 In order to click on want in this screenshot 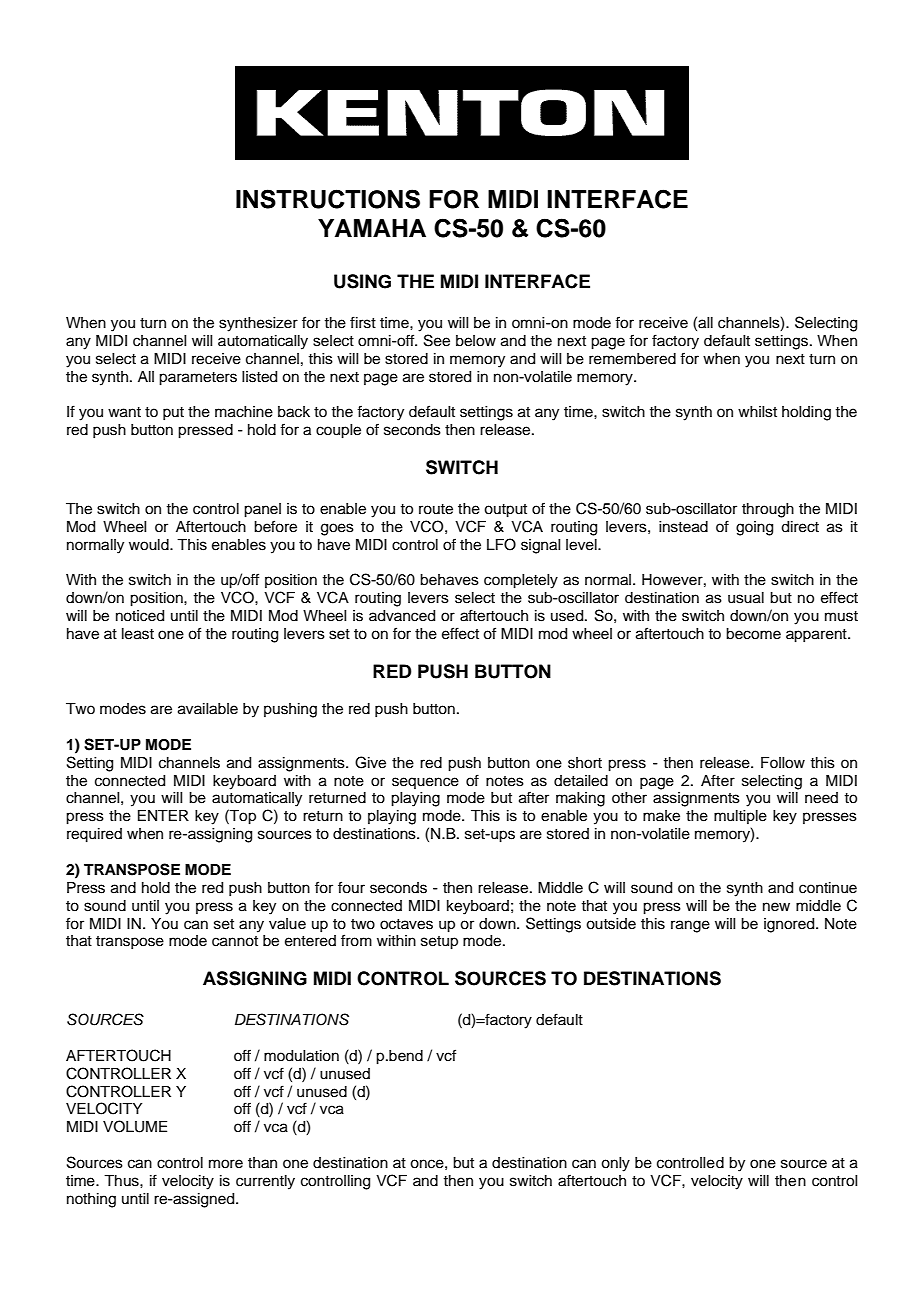, I will do `click(124, 412)`.
